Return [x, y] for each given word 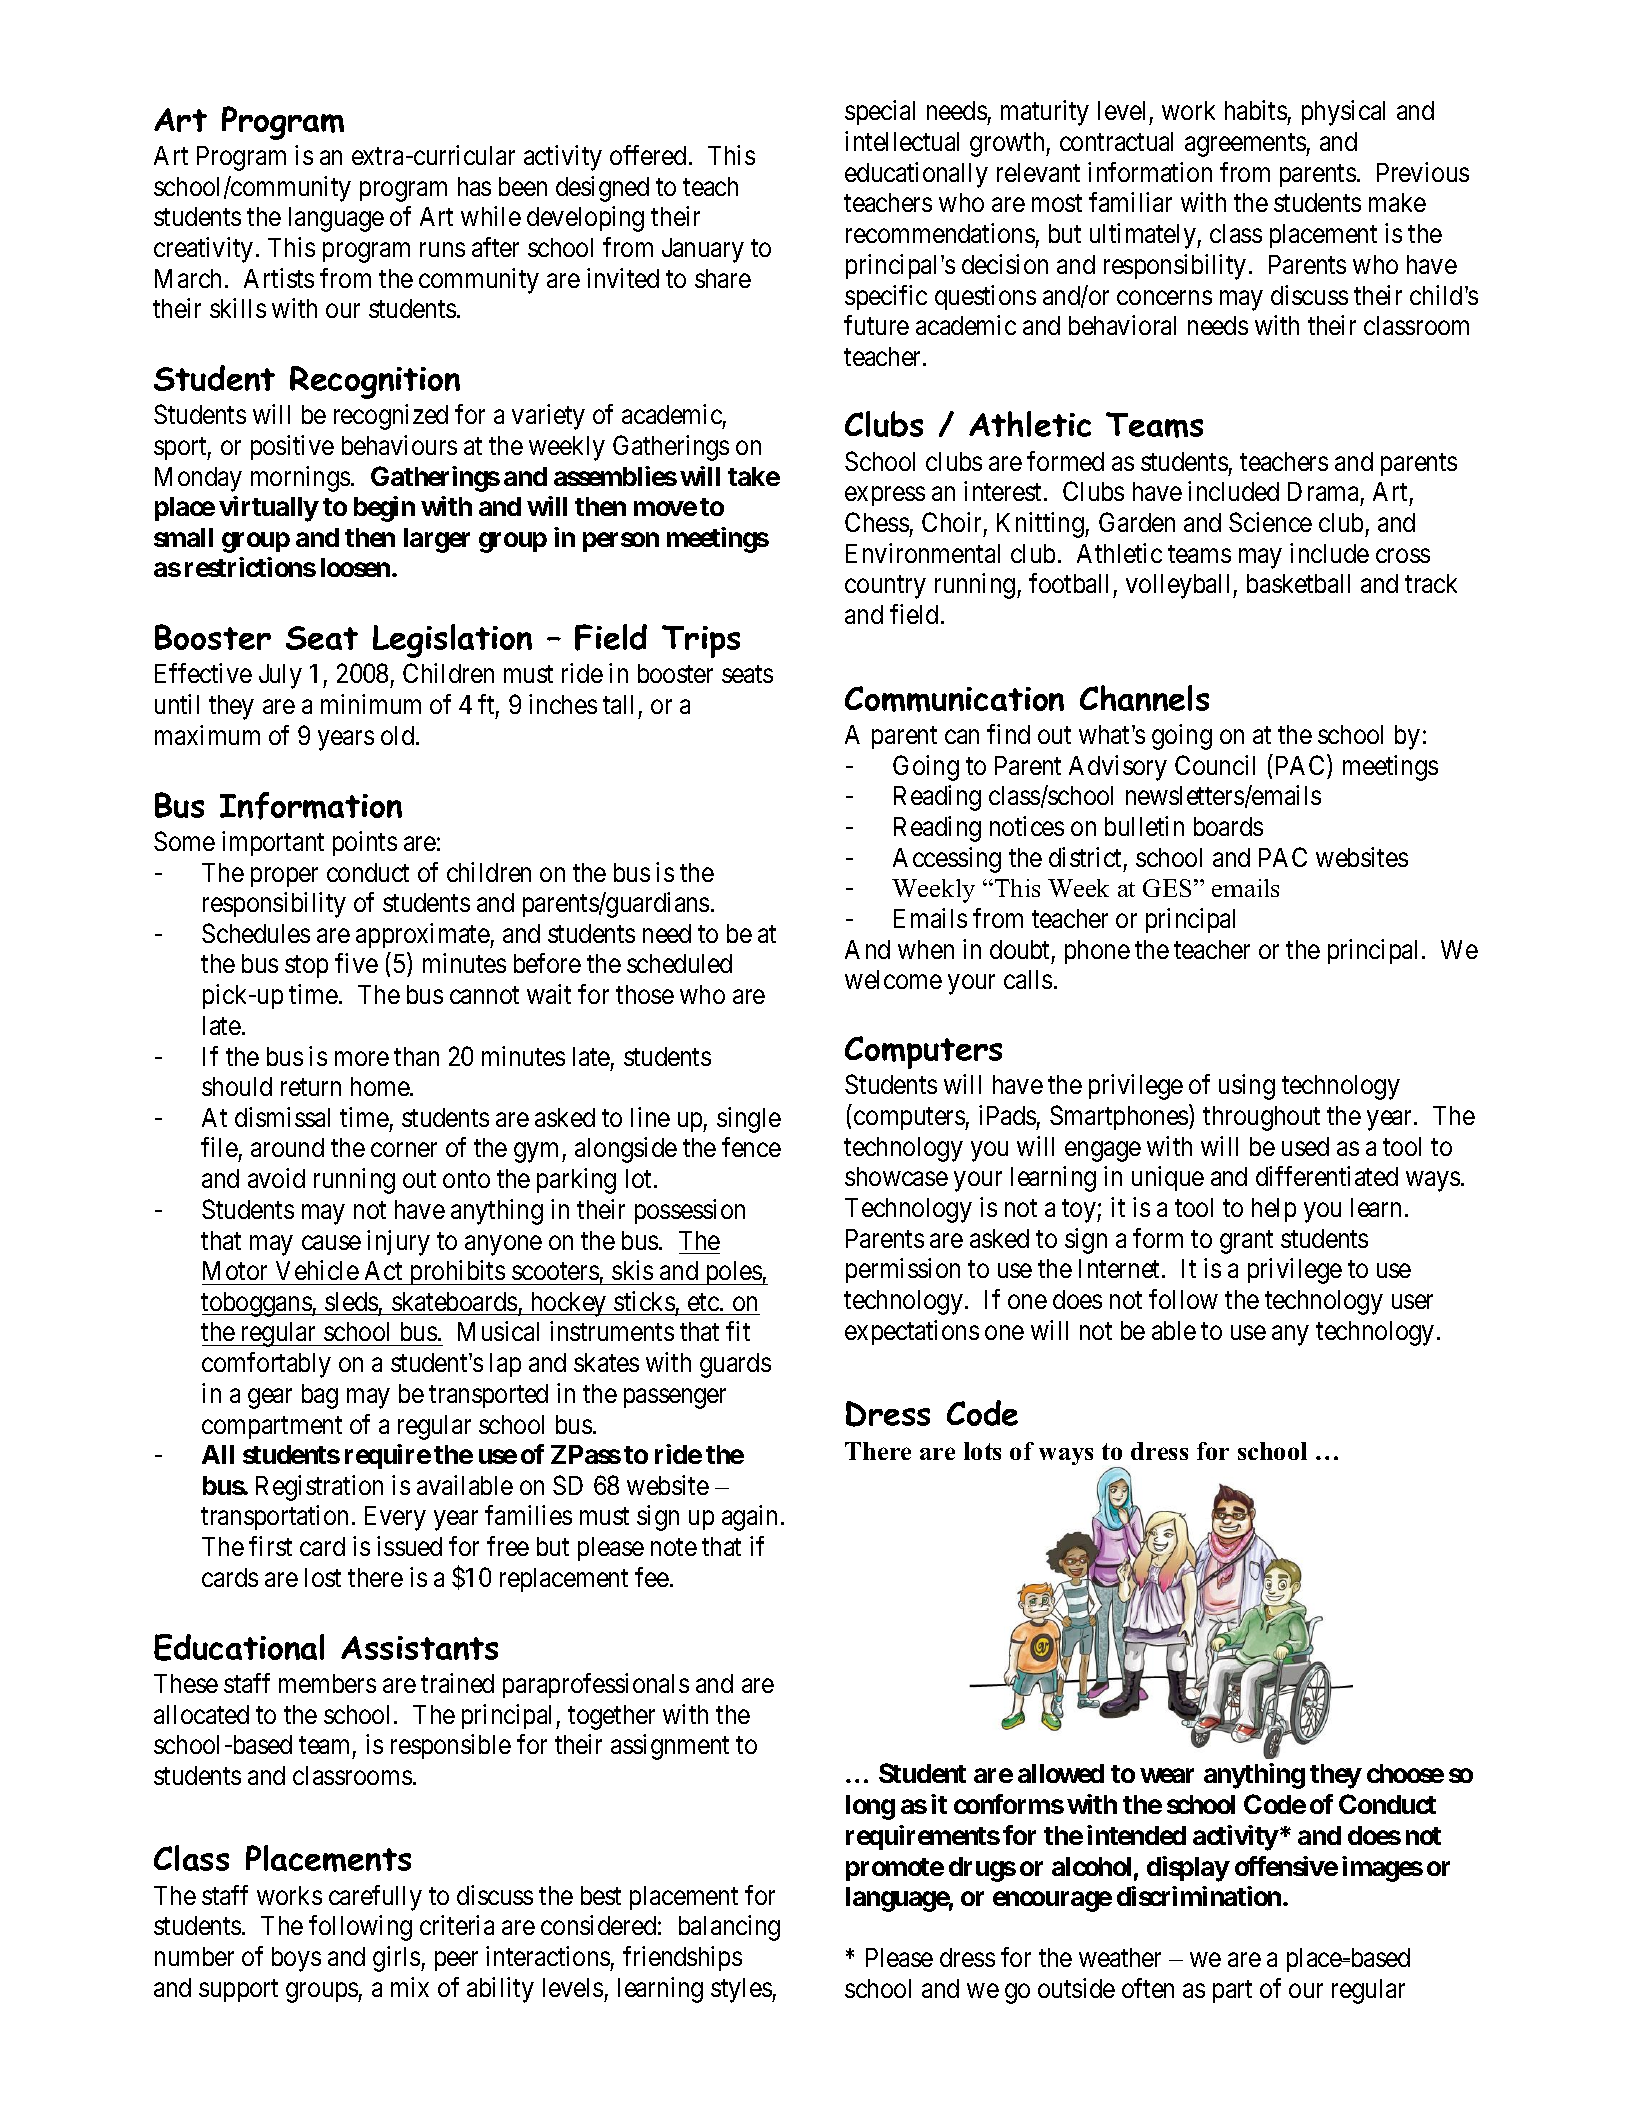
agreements [1246, 145]
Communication [954, 699]
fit [738, 1331]
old [399, 735]
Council [1215, 765]
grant [1246, 1242]
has [474, 186]
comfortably [266, 1365]
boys [296, 1959]
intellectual [902, 141]
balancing [729, 1928]
